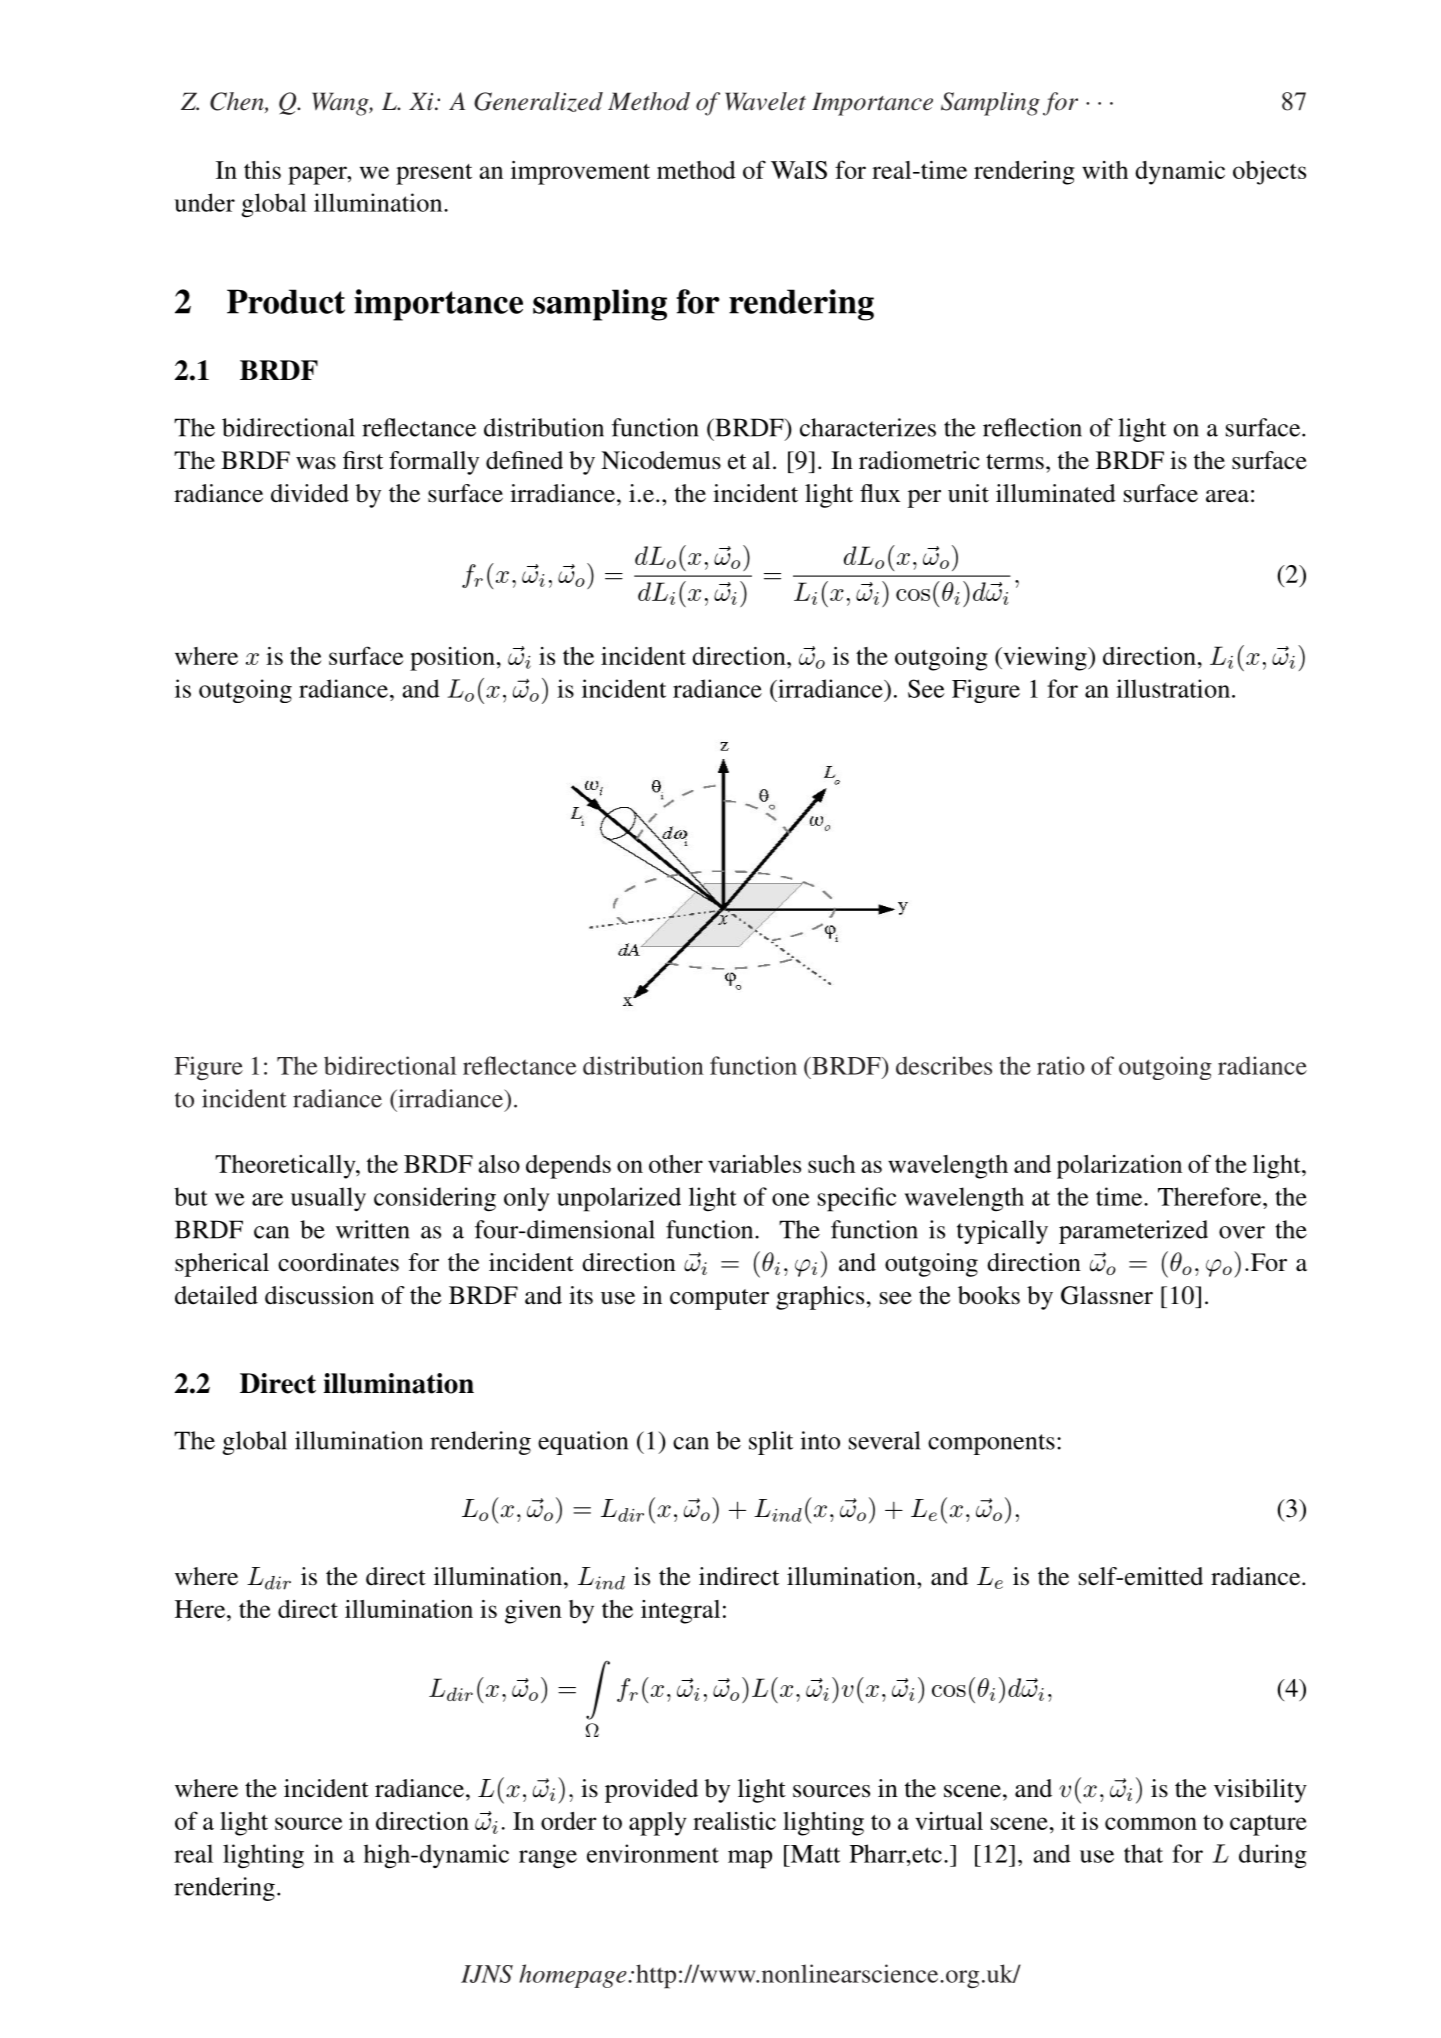 The image size is (1441, 2038). I want to click on position, so click(452, 659).
